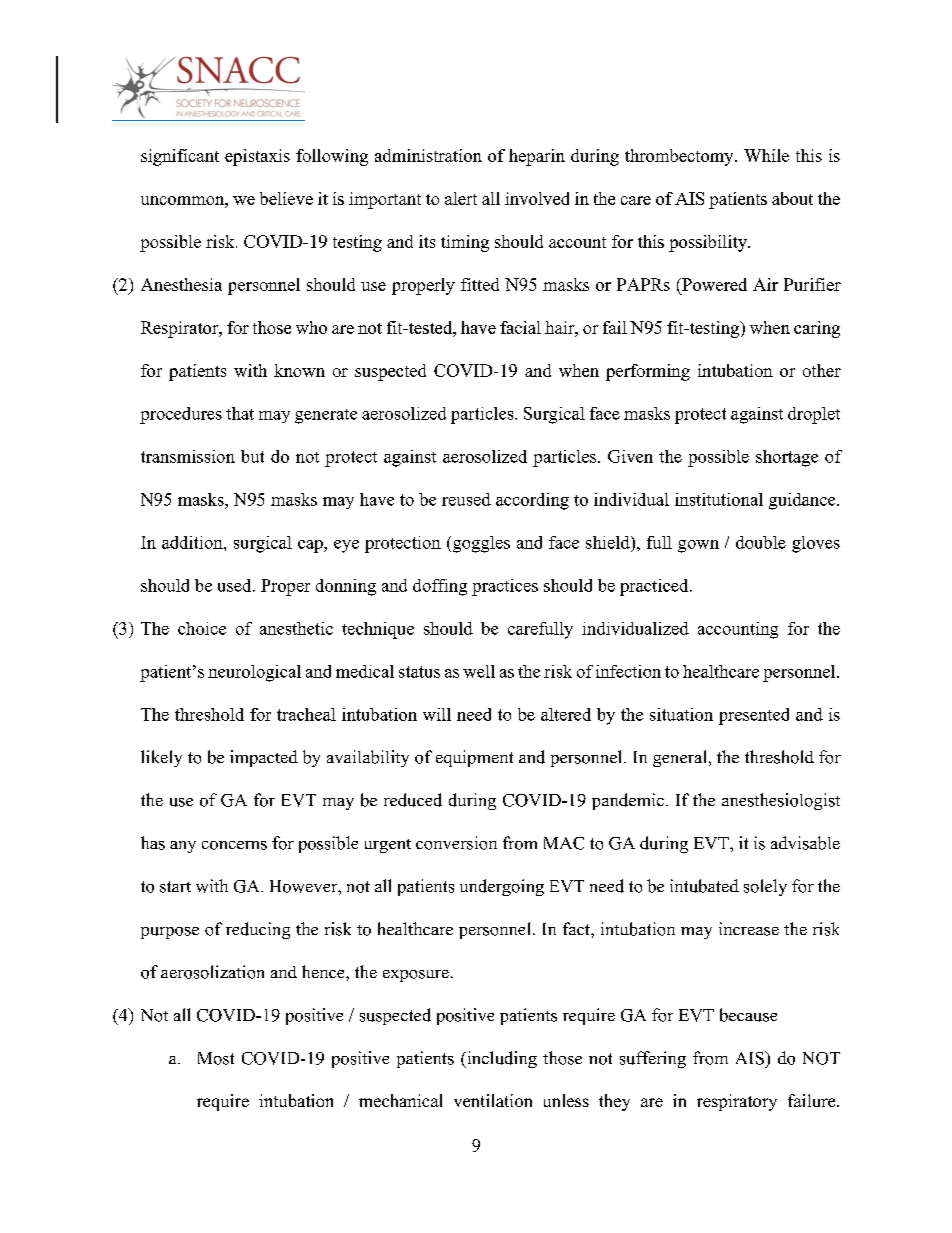 The height and width of the image is (1233, 952). What do you see at coordinates (479, 671) in the image?
I see `well` at bounding box center [479, 671].
